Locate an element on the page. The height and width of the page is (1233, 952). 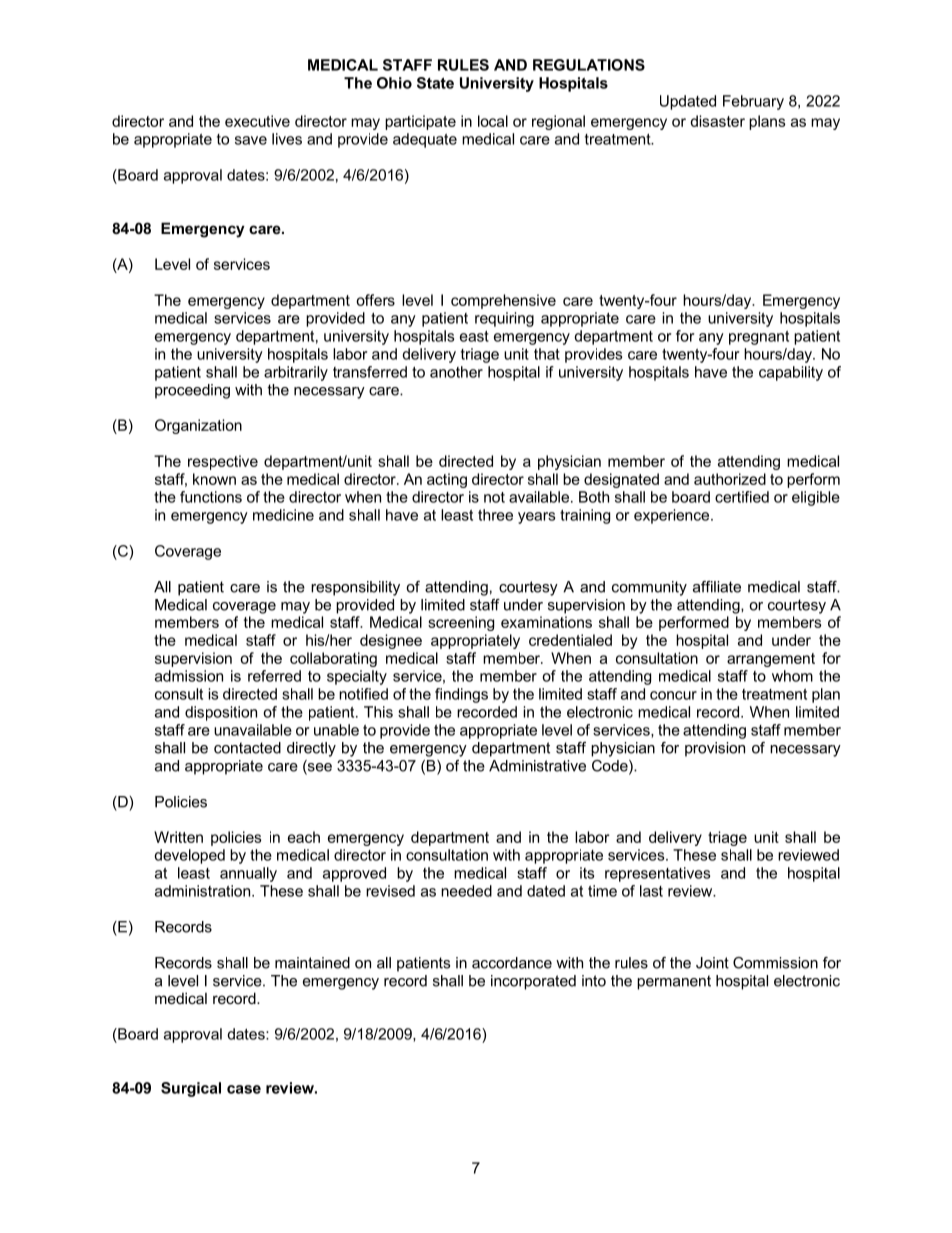
incorporated is located at coordinates (533, 982).
